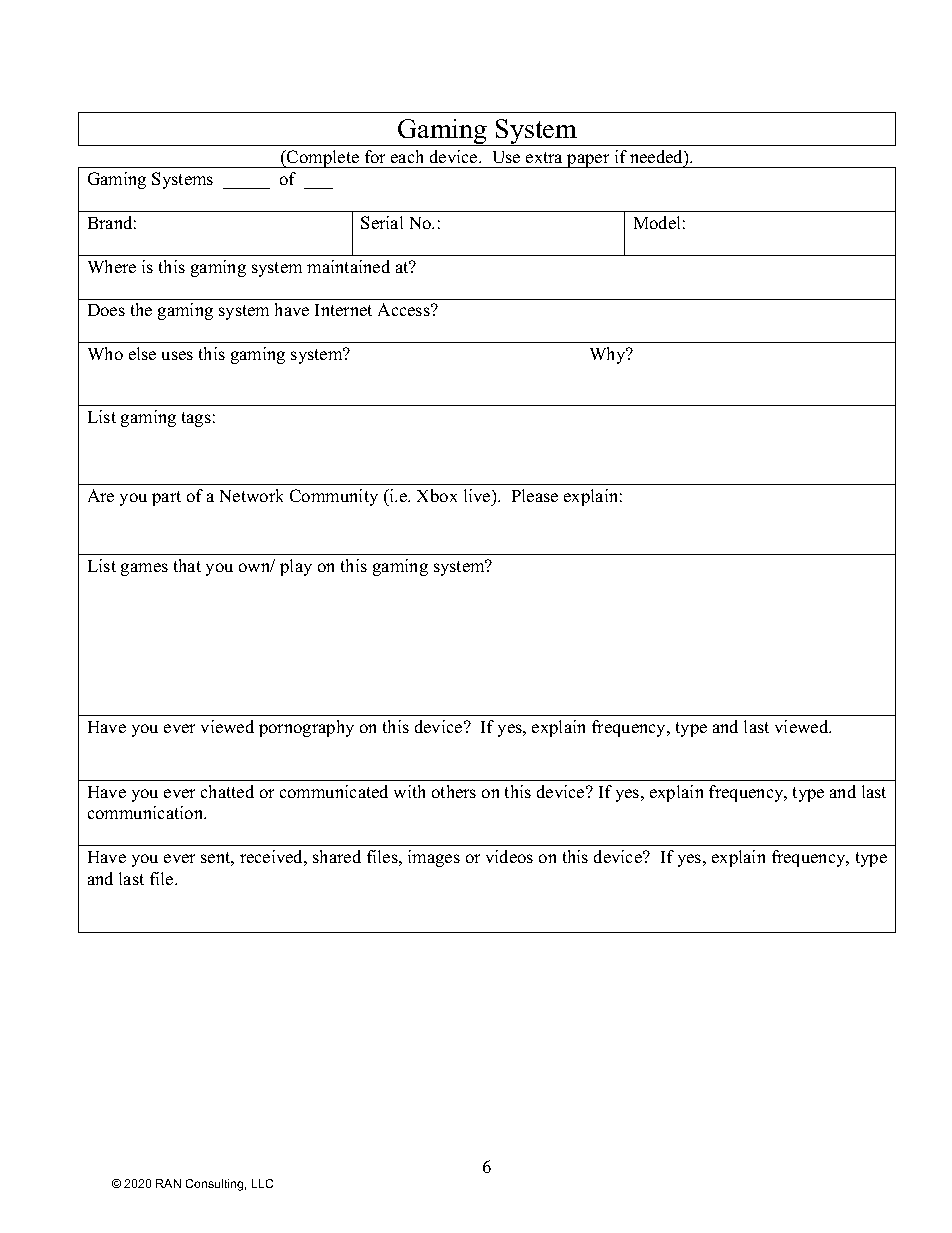 This document has height=1233, width=952. Describe the element at coordinates (454, 791) in the document. I see `others` at that location.
